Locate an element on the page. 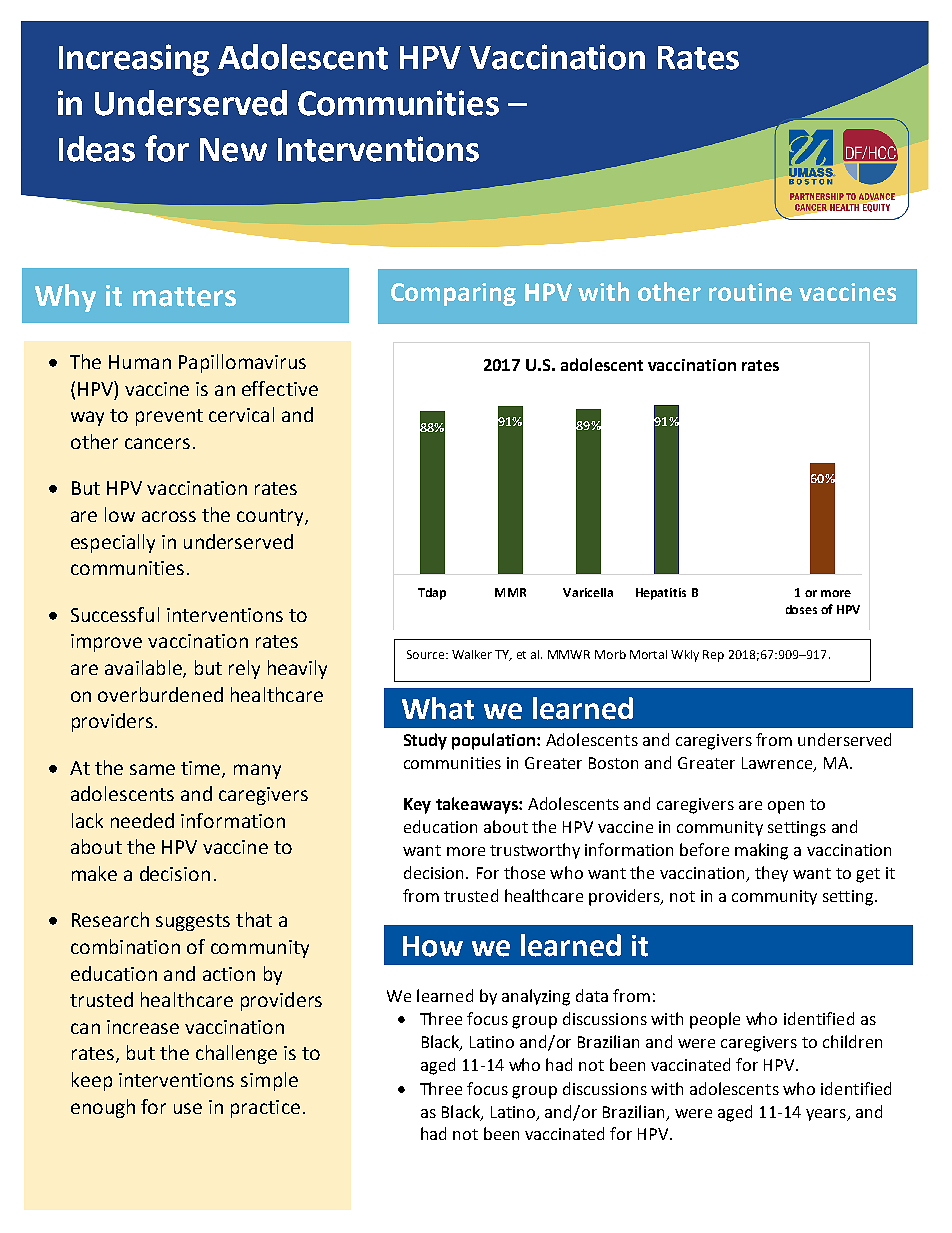  New is located at coordinates (233, 150).
